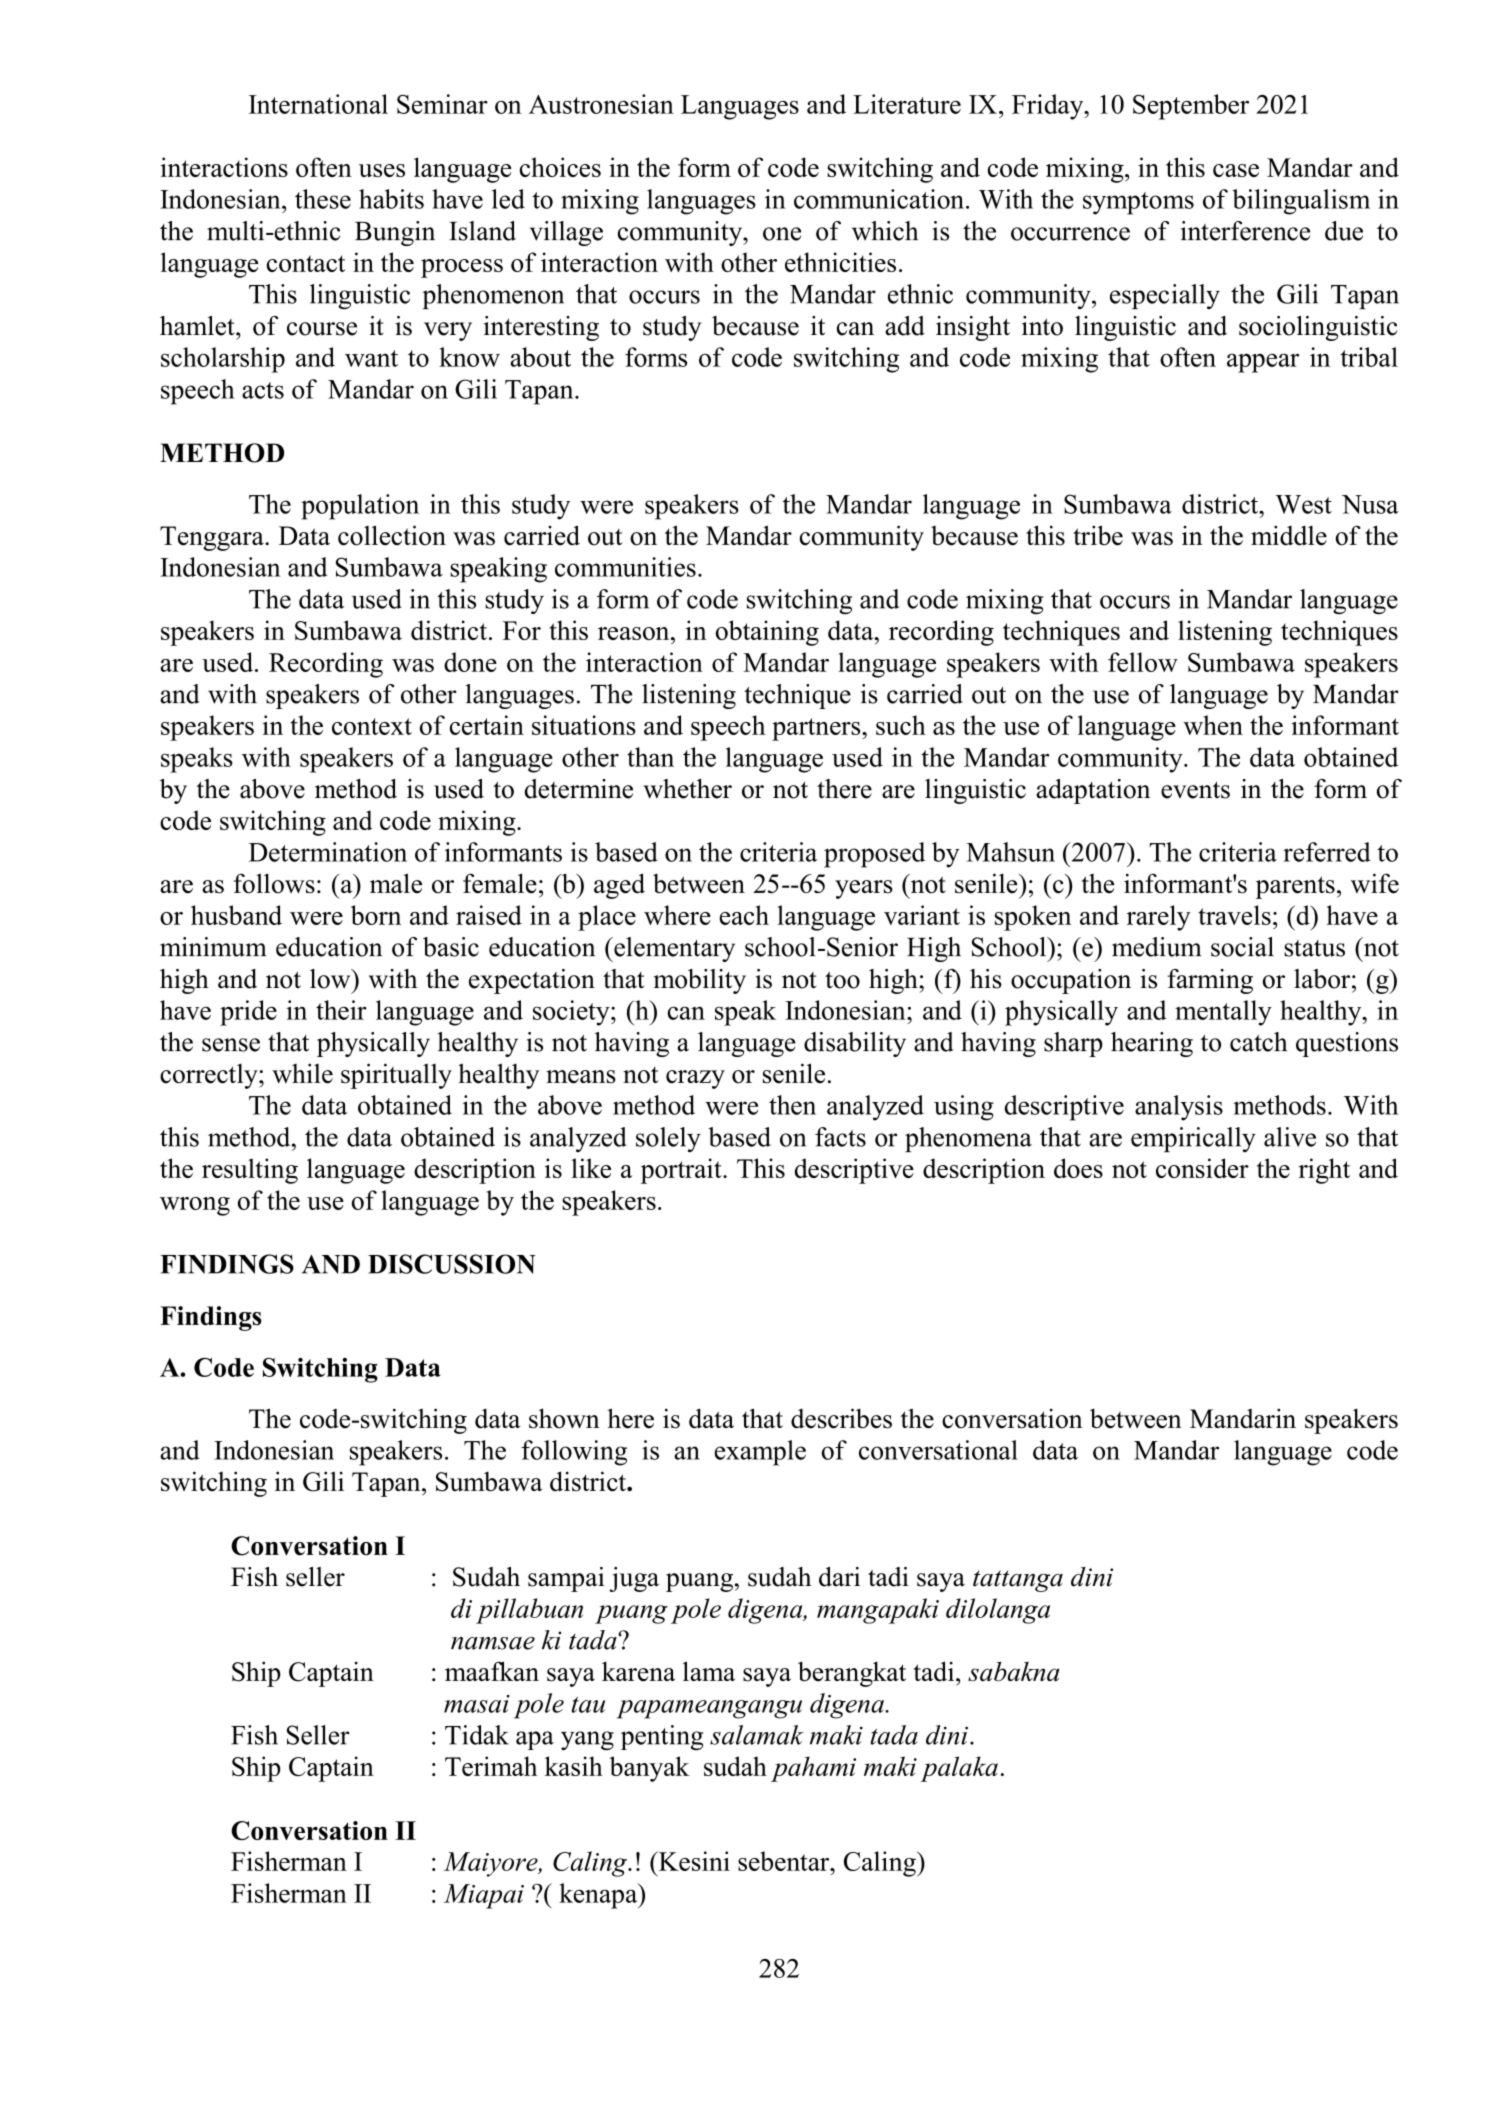 This document has width=1489, height=2106. What do you see at coordinates (382, 170) in the document?
I see `uses` at bounding box center [382, 170].
